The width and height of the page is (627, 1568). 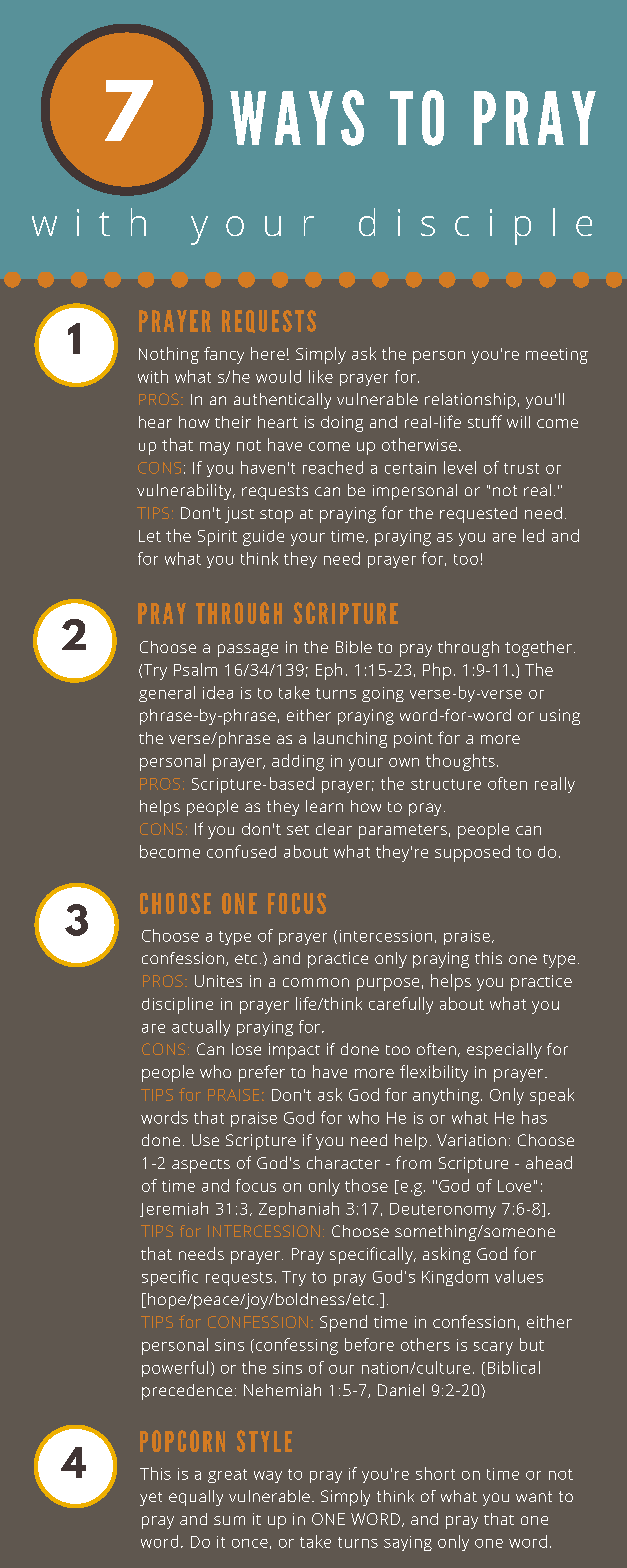 What do you see at coordinates (408, 1543) in the page?
I see `saying` at bounding box center [408, 1543].
